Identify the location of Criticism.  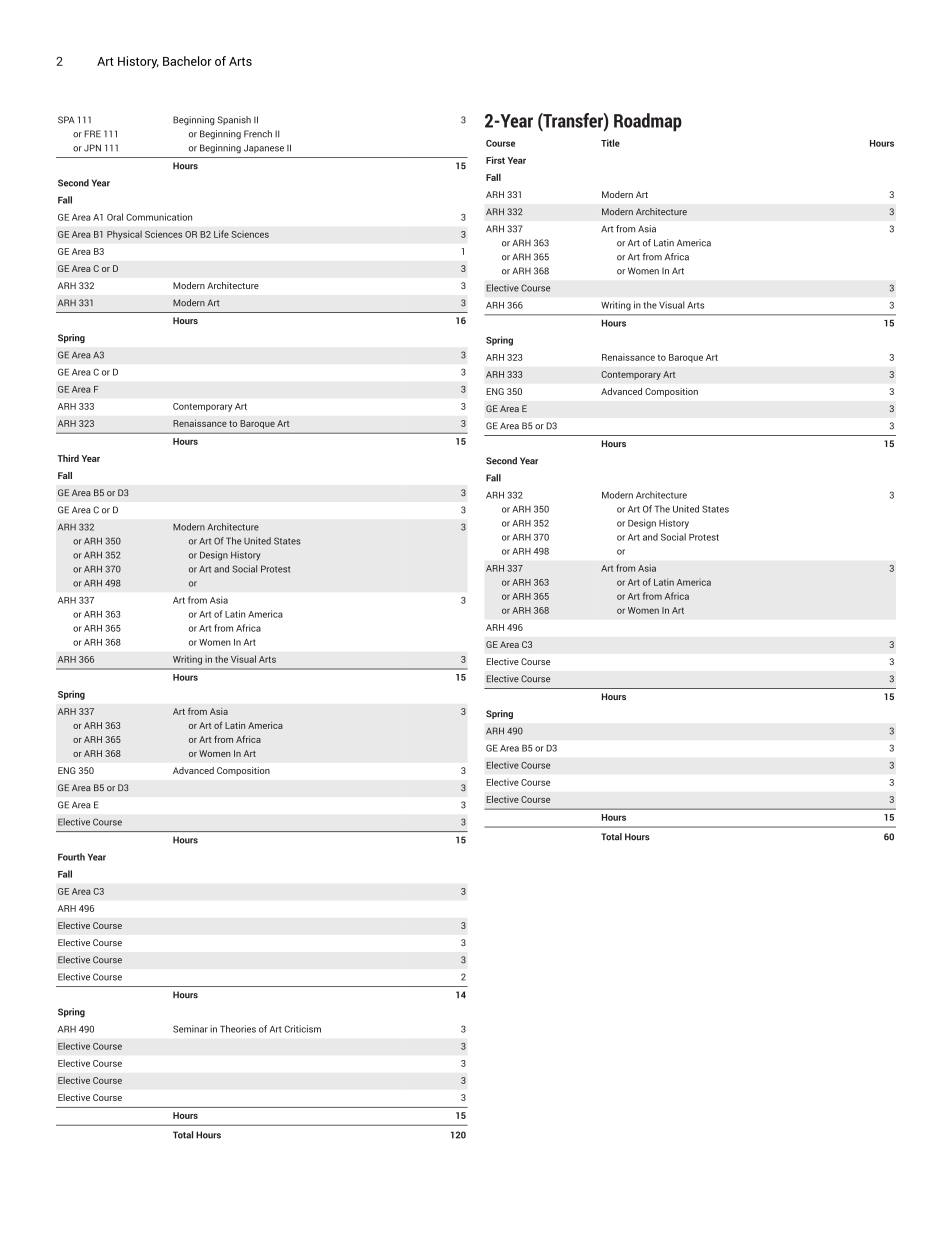
(303, 1029).
